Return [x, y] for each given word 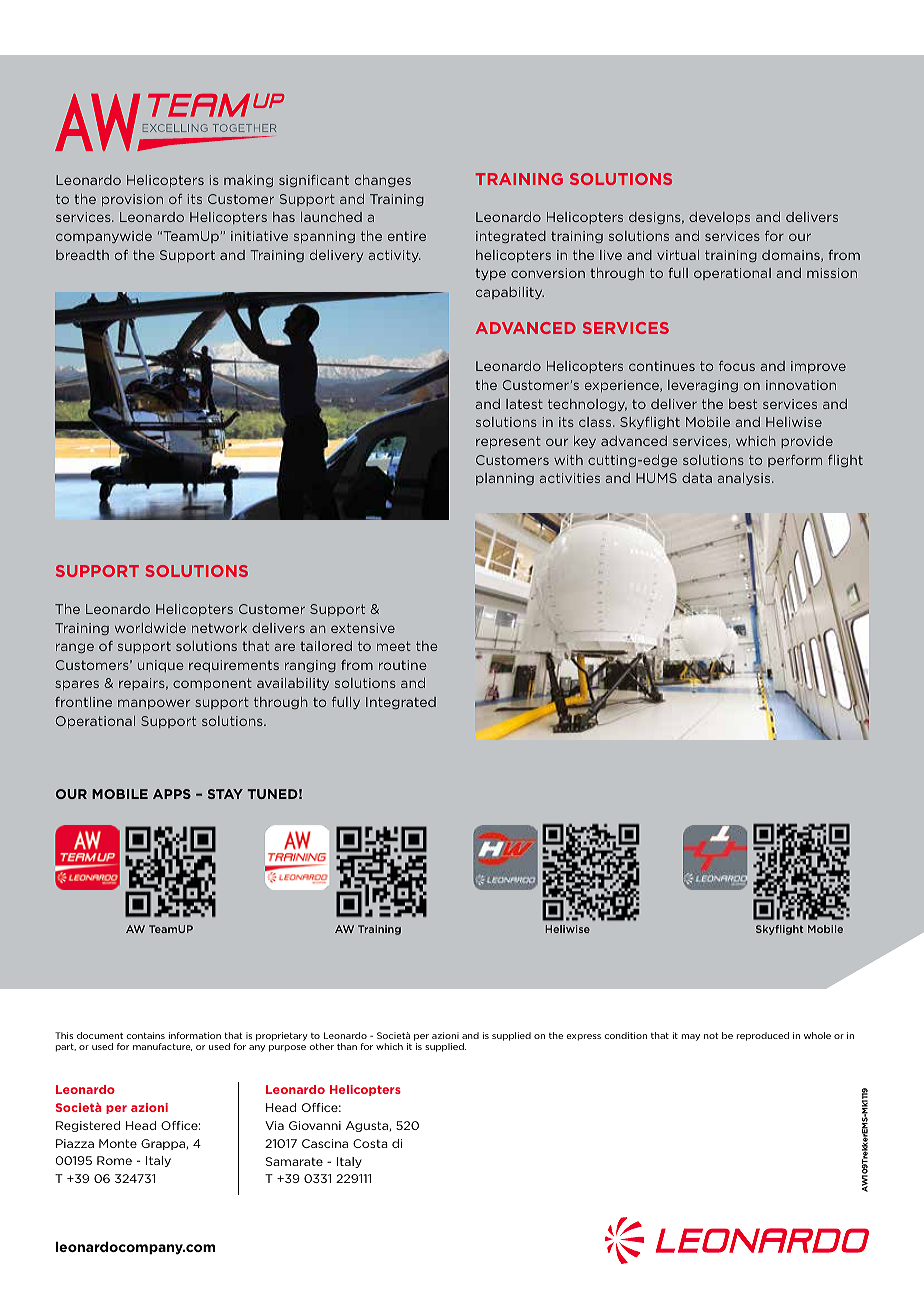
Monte [118, 1143]
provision [132, 200]
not [711, 1035]
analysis [745, 479]
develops [719, 218]
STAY [225, 794]
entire [407, 236]
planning [505, 479]
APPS [172, 794]
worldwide [150, 628]
